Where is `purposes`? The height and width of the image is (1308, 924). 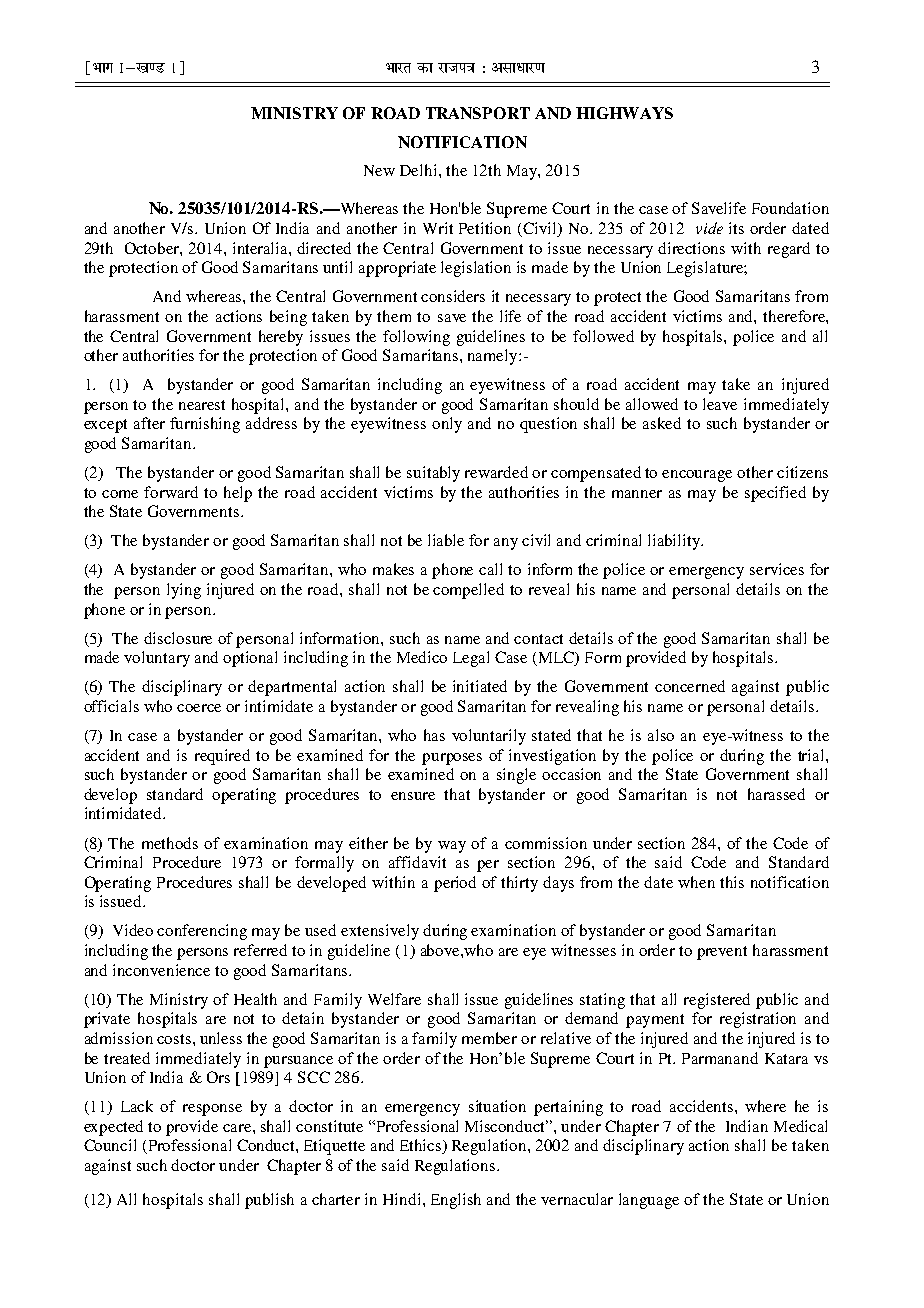 purposes is located at coordinates (452, 759).
